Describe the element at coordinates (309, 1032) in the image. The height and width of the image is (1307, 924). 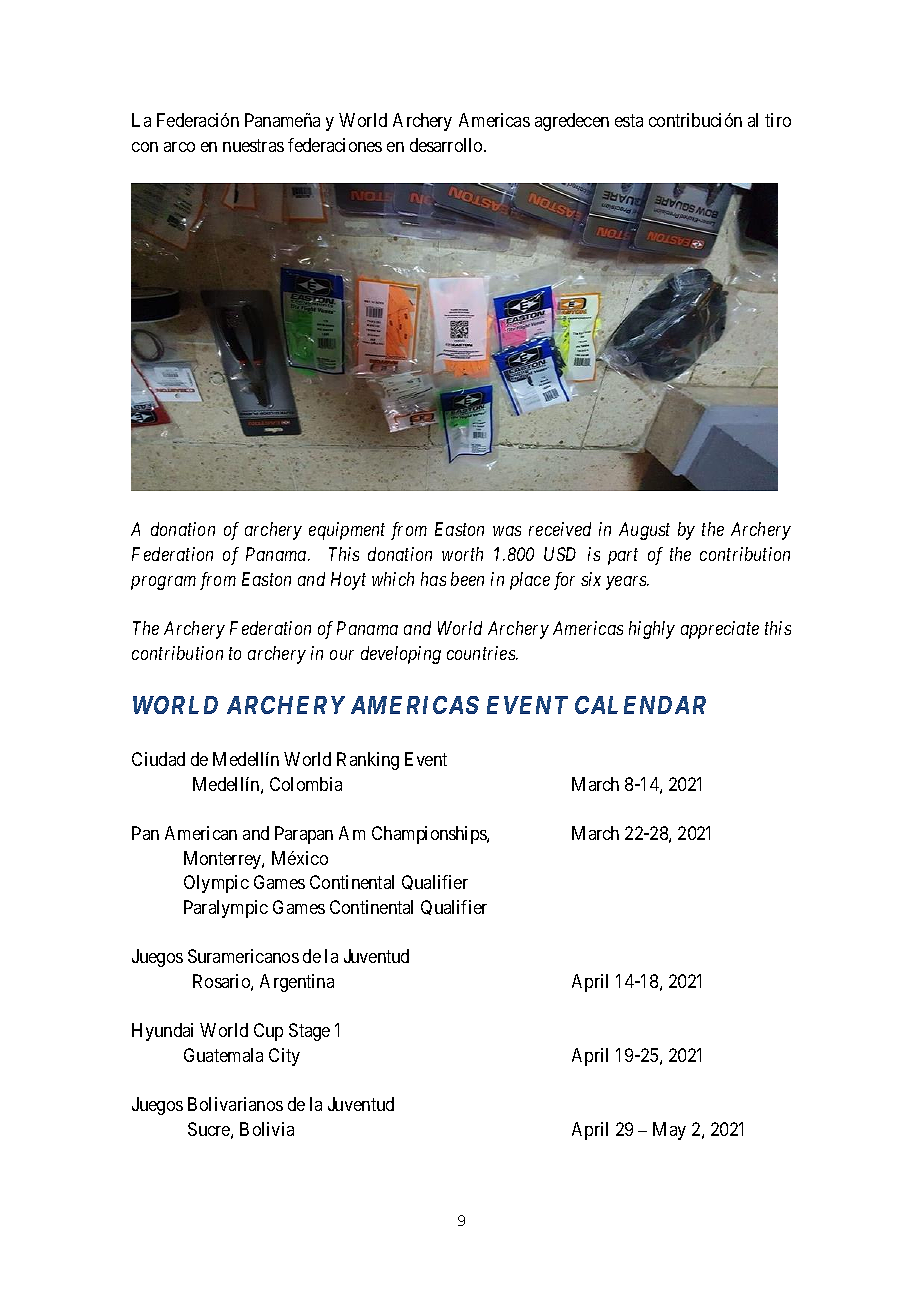
I see `Stage` at that location.
